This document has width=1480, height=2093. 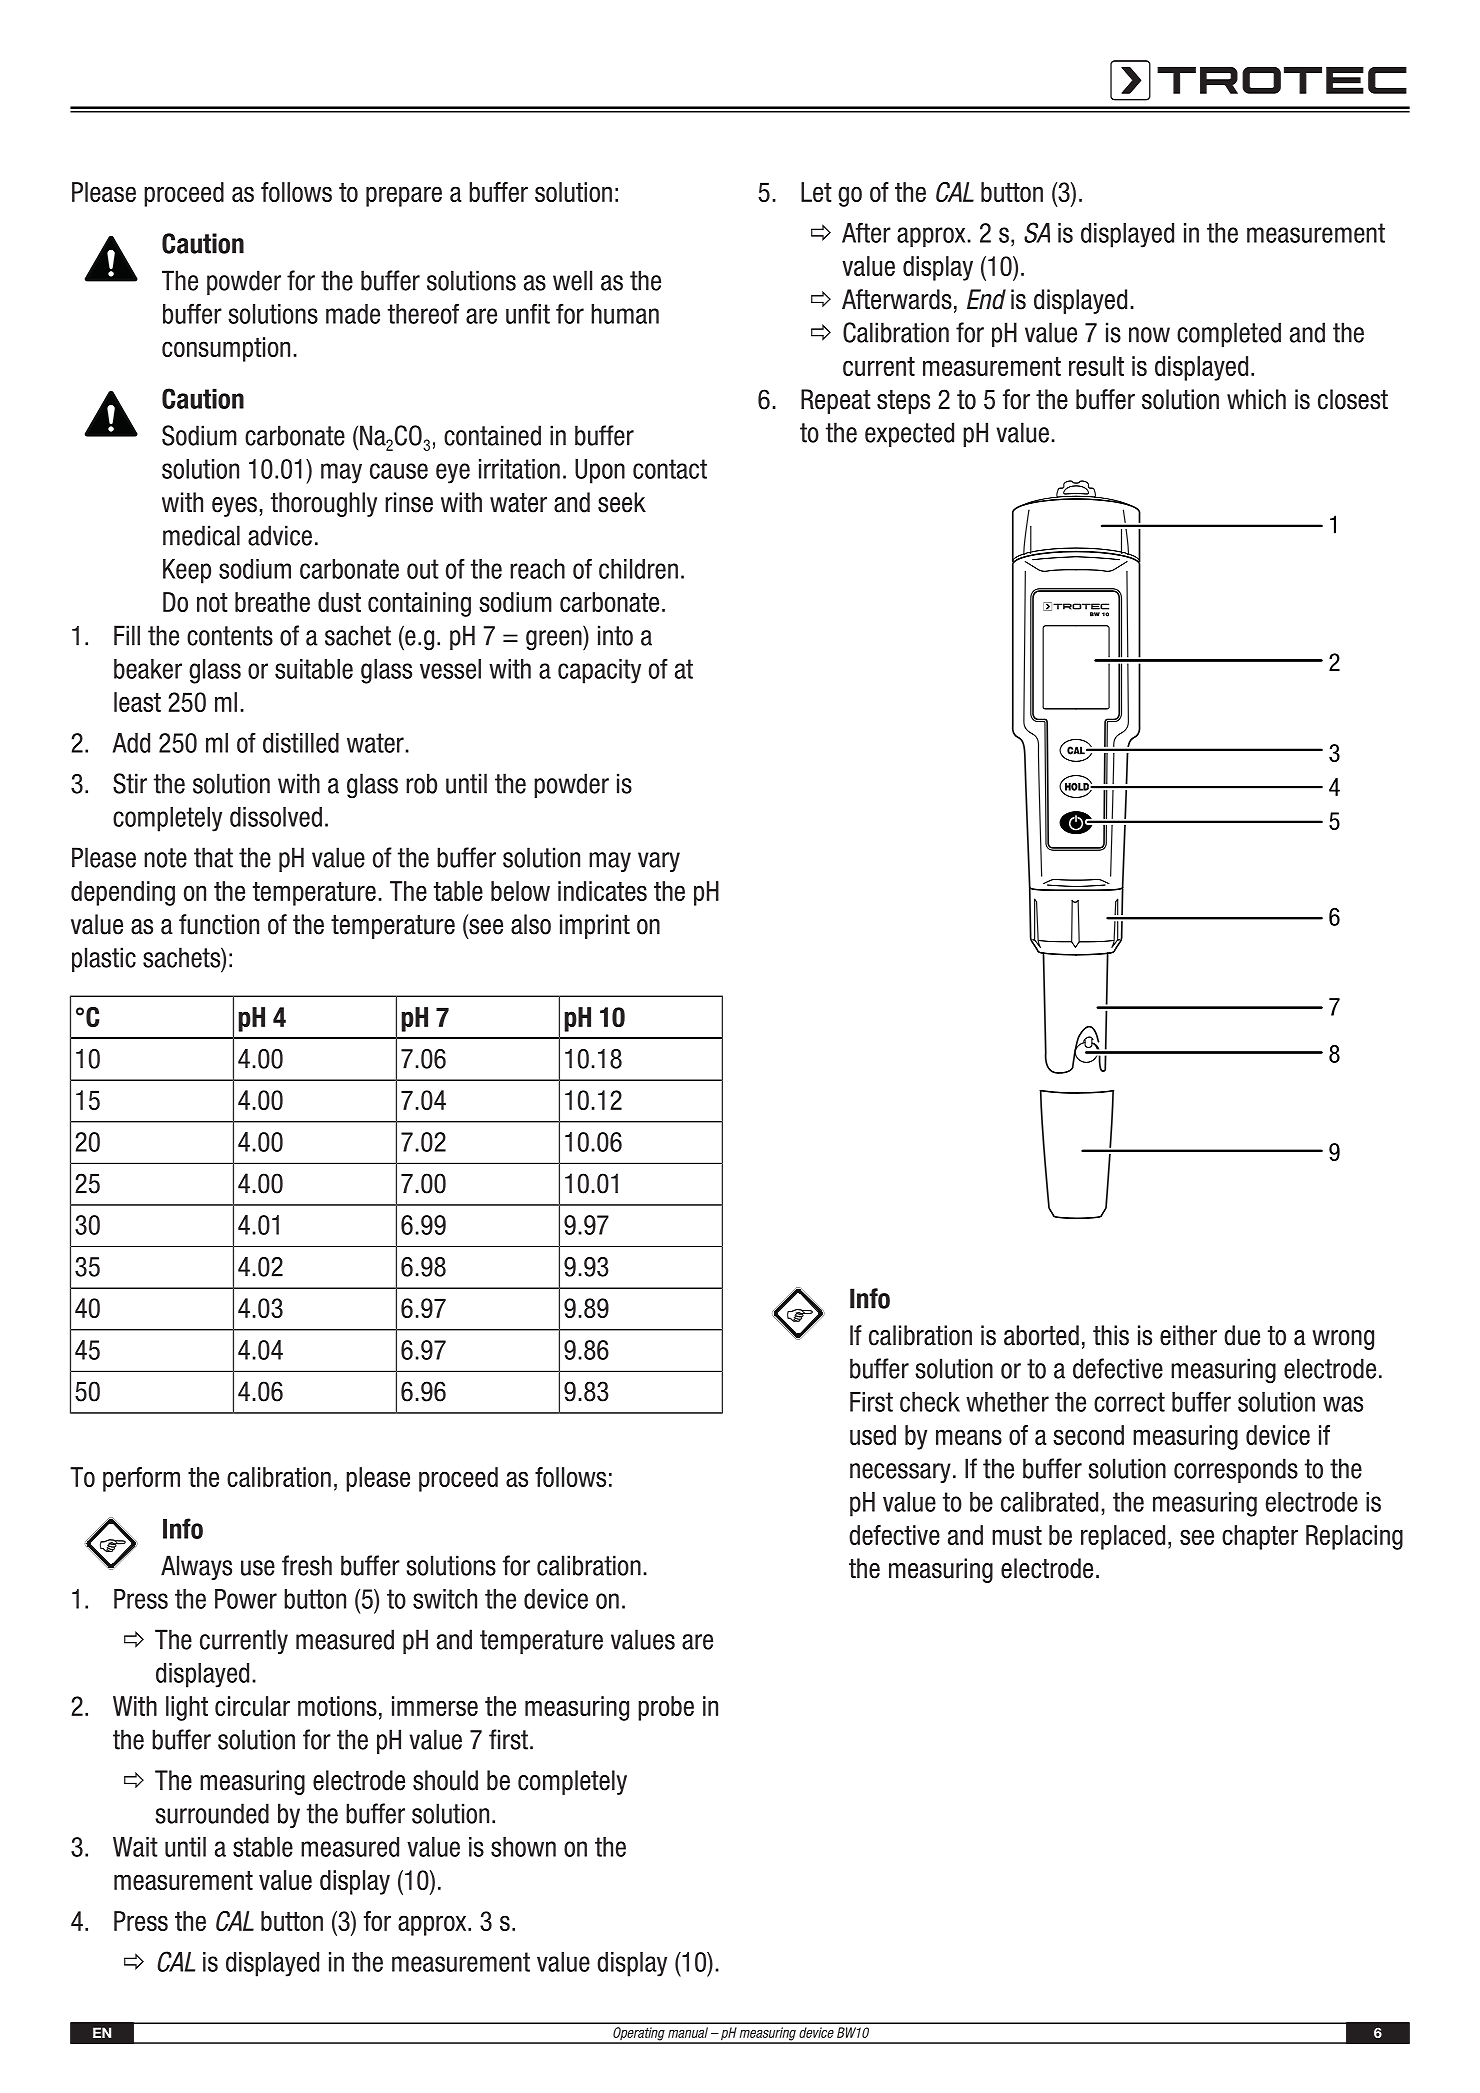 What do you see at coordinates (219, 924) in the document?
I see `function` at bounding box center [219, 924].
